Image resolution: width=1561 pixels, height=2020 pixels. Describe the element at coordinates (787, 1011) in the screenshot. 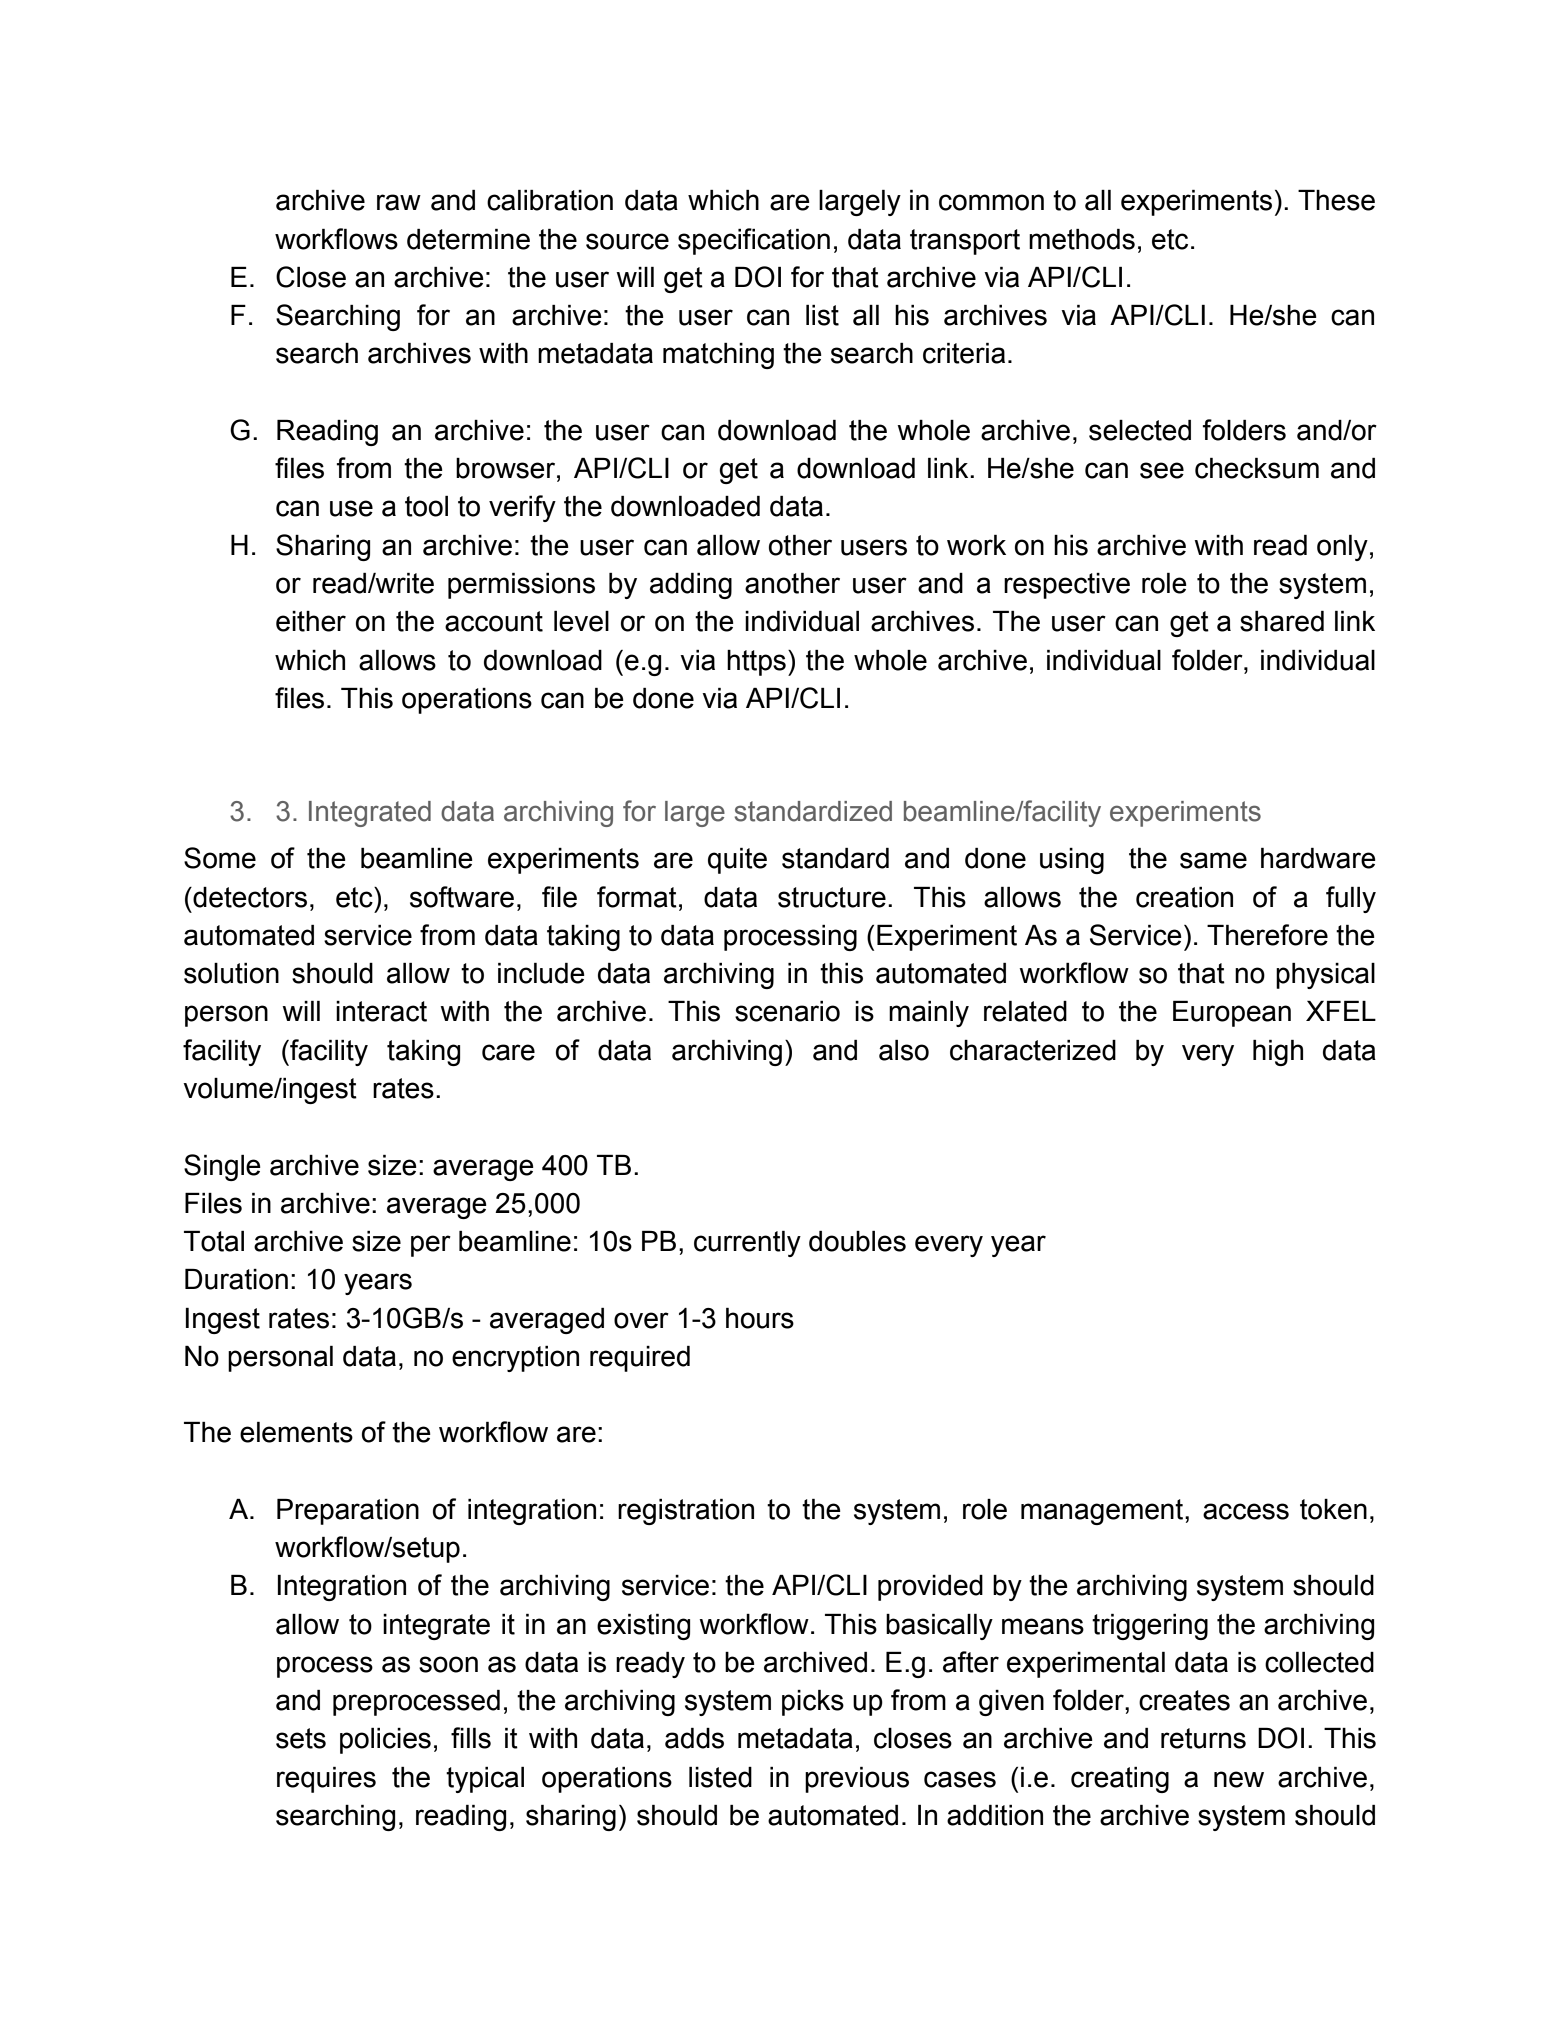

I see `scenario` at that location.
